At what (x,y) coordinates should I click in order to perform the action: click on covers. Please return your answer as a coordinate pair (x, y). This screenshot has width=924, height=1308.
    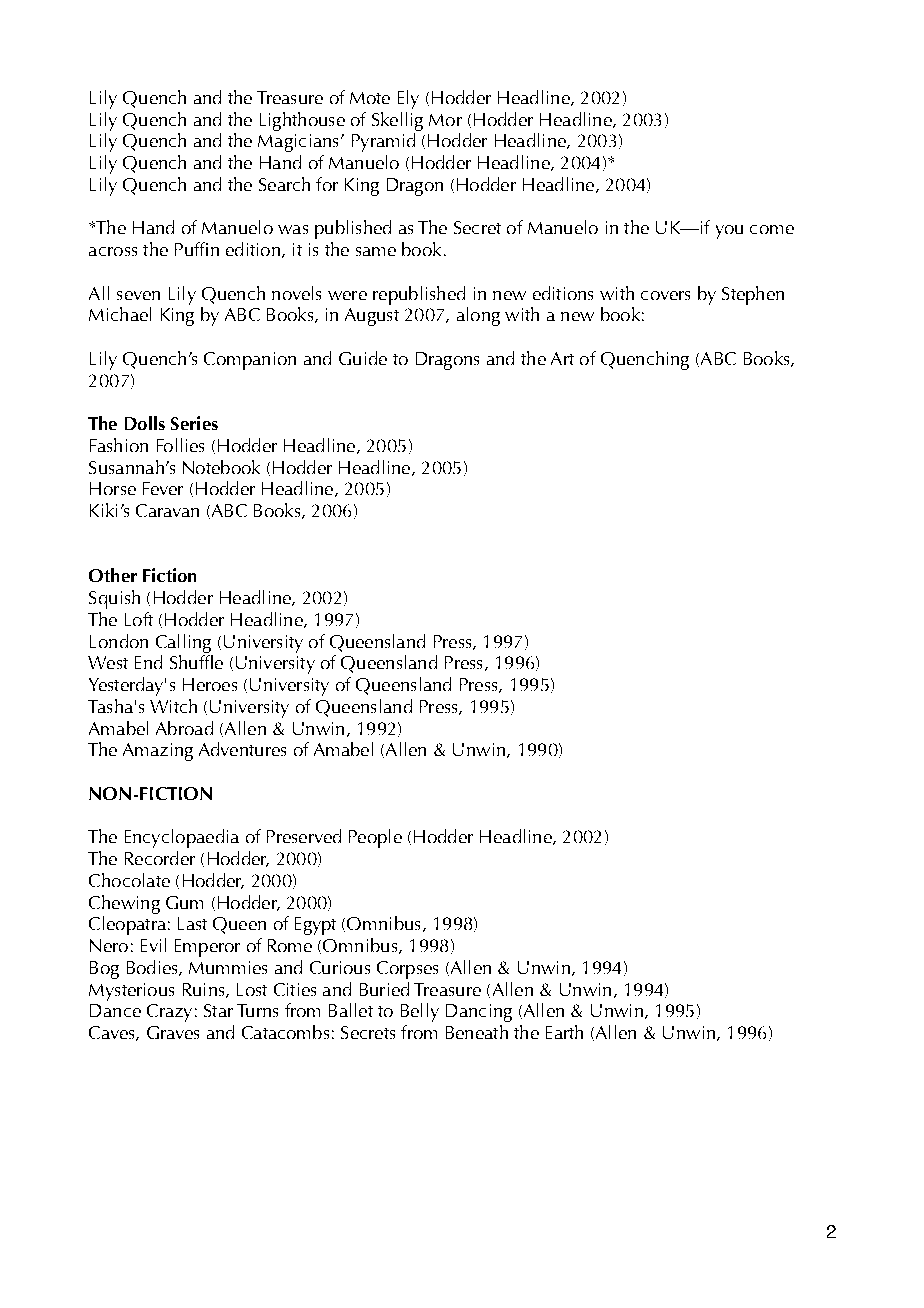
    Looking at the image, I should click on (665, 295).
